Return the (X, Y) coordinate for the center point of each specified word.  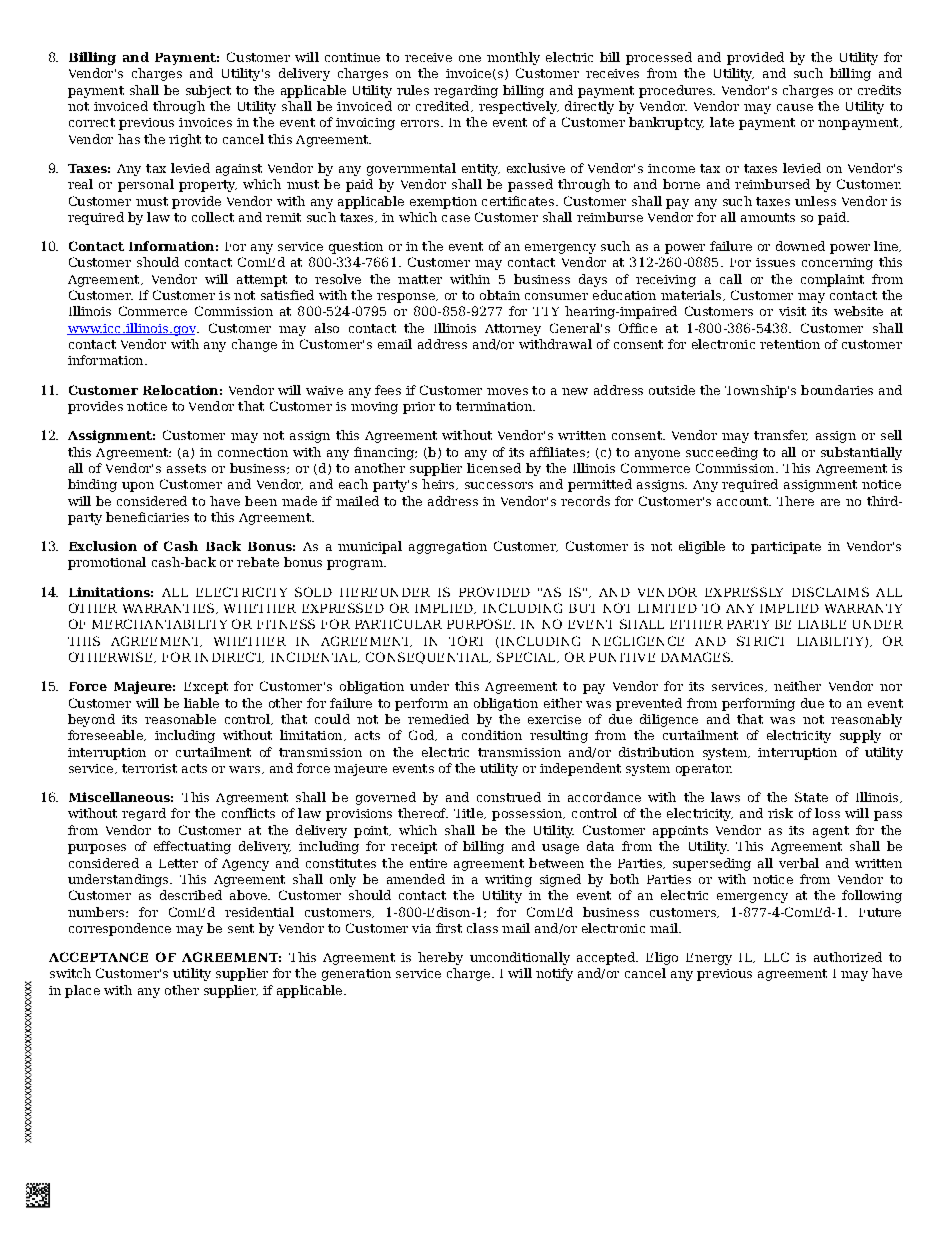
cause (795, 107)
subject (208, 91)
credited (444, 106)
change (254, 345)
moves (507, 391)
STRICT (760, 641)
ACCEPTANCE (98, 957)
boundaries (837, 390)
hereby (440, 958)
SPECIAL (527, 657)
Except (206, 688)
